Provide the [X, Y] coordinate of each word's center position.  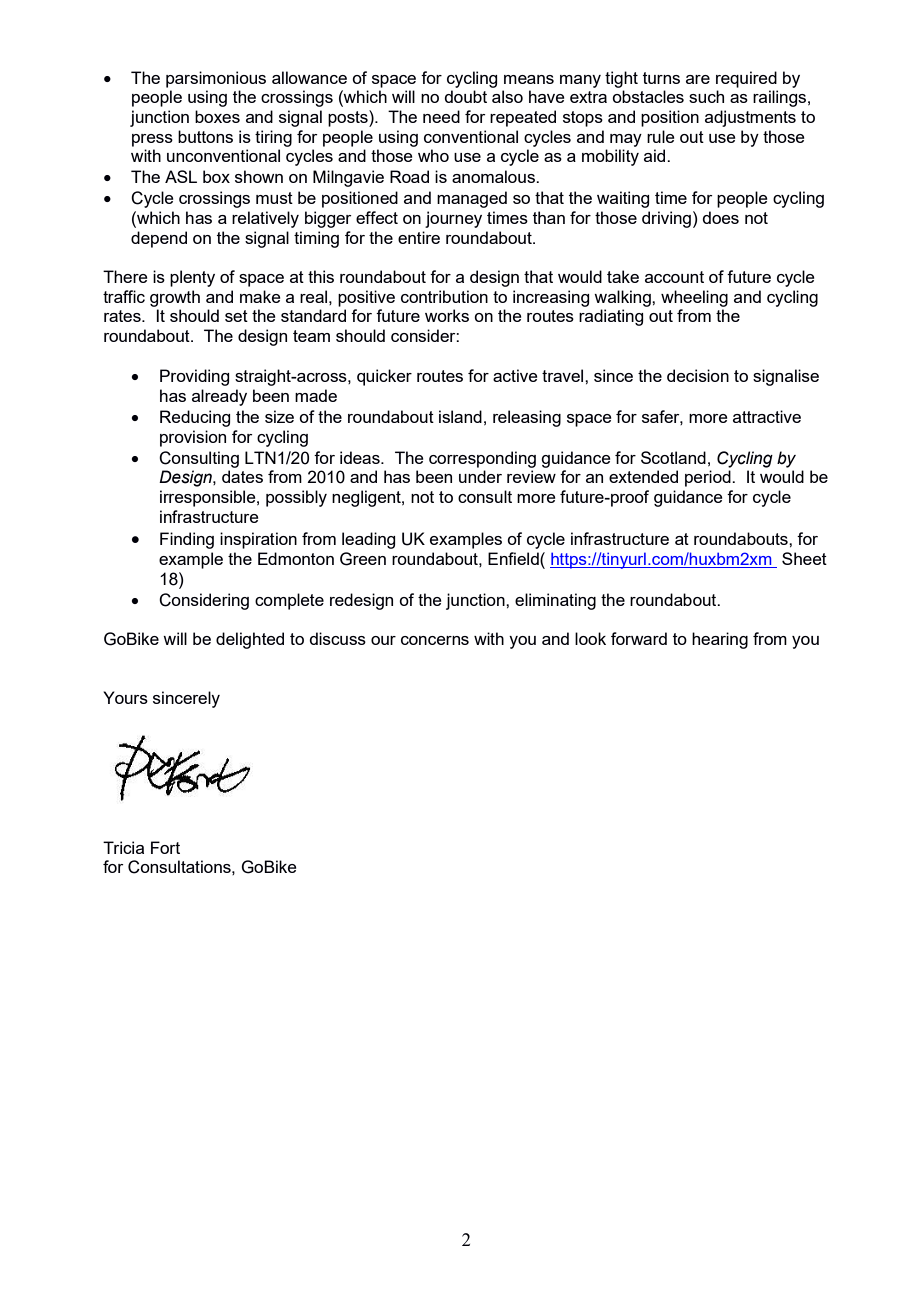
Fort [165, 847]
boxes [217, 116]
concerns [435, 640]
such [706, 96]
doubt [465, 96]
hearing [720, 640]
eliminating [555, 601]
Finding [187, 540]
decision [698, 375]
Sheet [804, 558]
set [236, 316]
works [447, 315]
